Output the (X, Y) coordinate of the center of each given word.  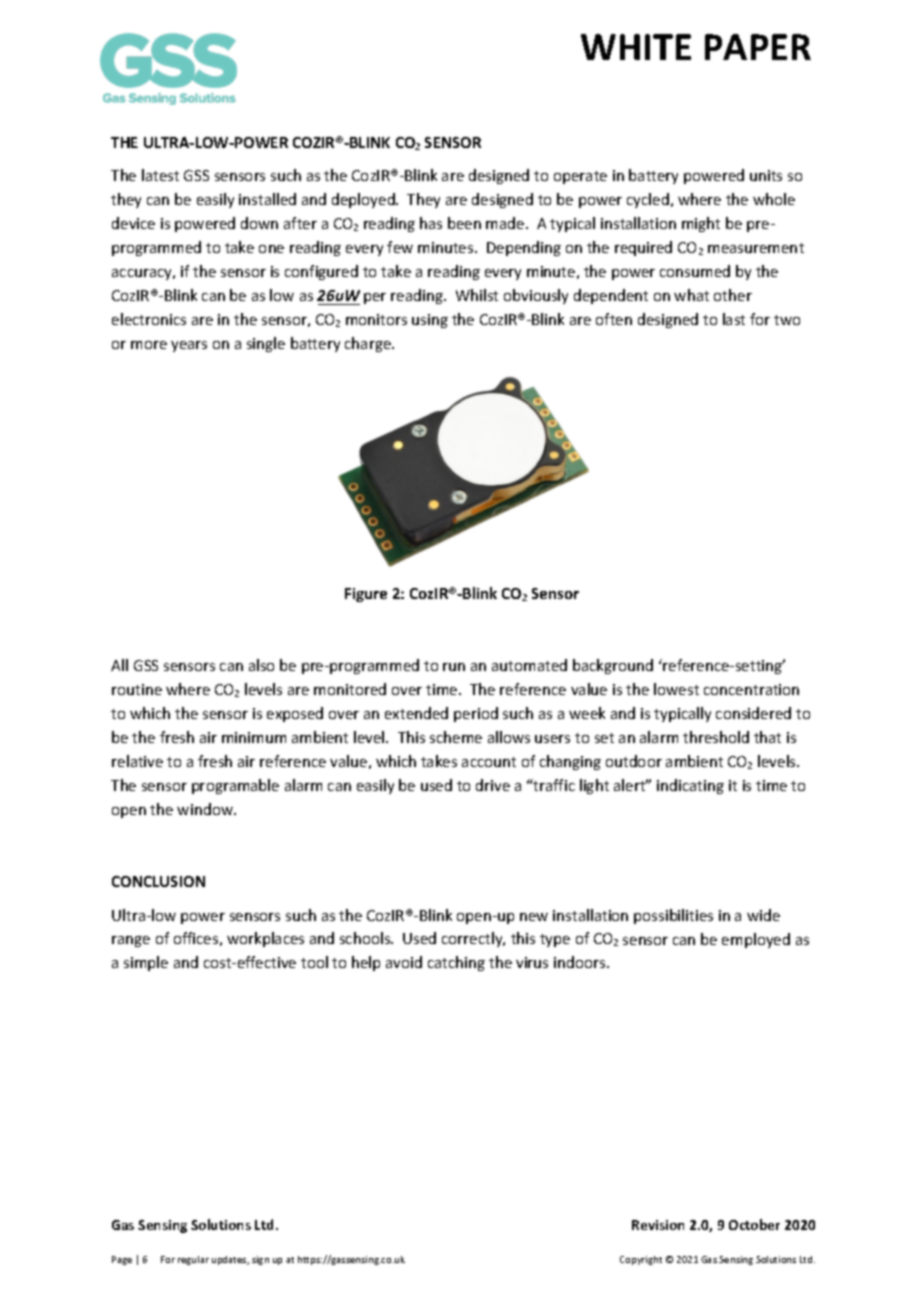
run (454, 667)
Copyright (641, 1260)
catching (456, 963)
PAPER (758, 47)
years (189, 346)
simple (146, 963)
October (754, 1224)
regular (193, 1260)
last (734, 319)
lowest (676, 689)
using (430, 321)
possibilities (673, 916)
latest (160, 175)
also (261, 665)
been (464, 223)
